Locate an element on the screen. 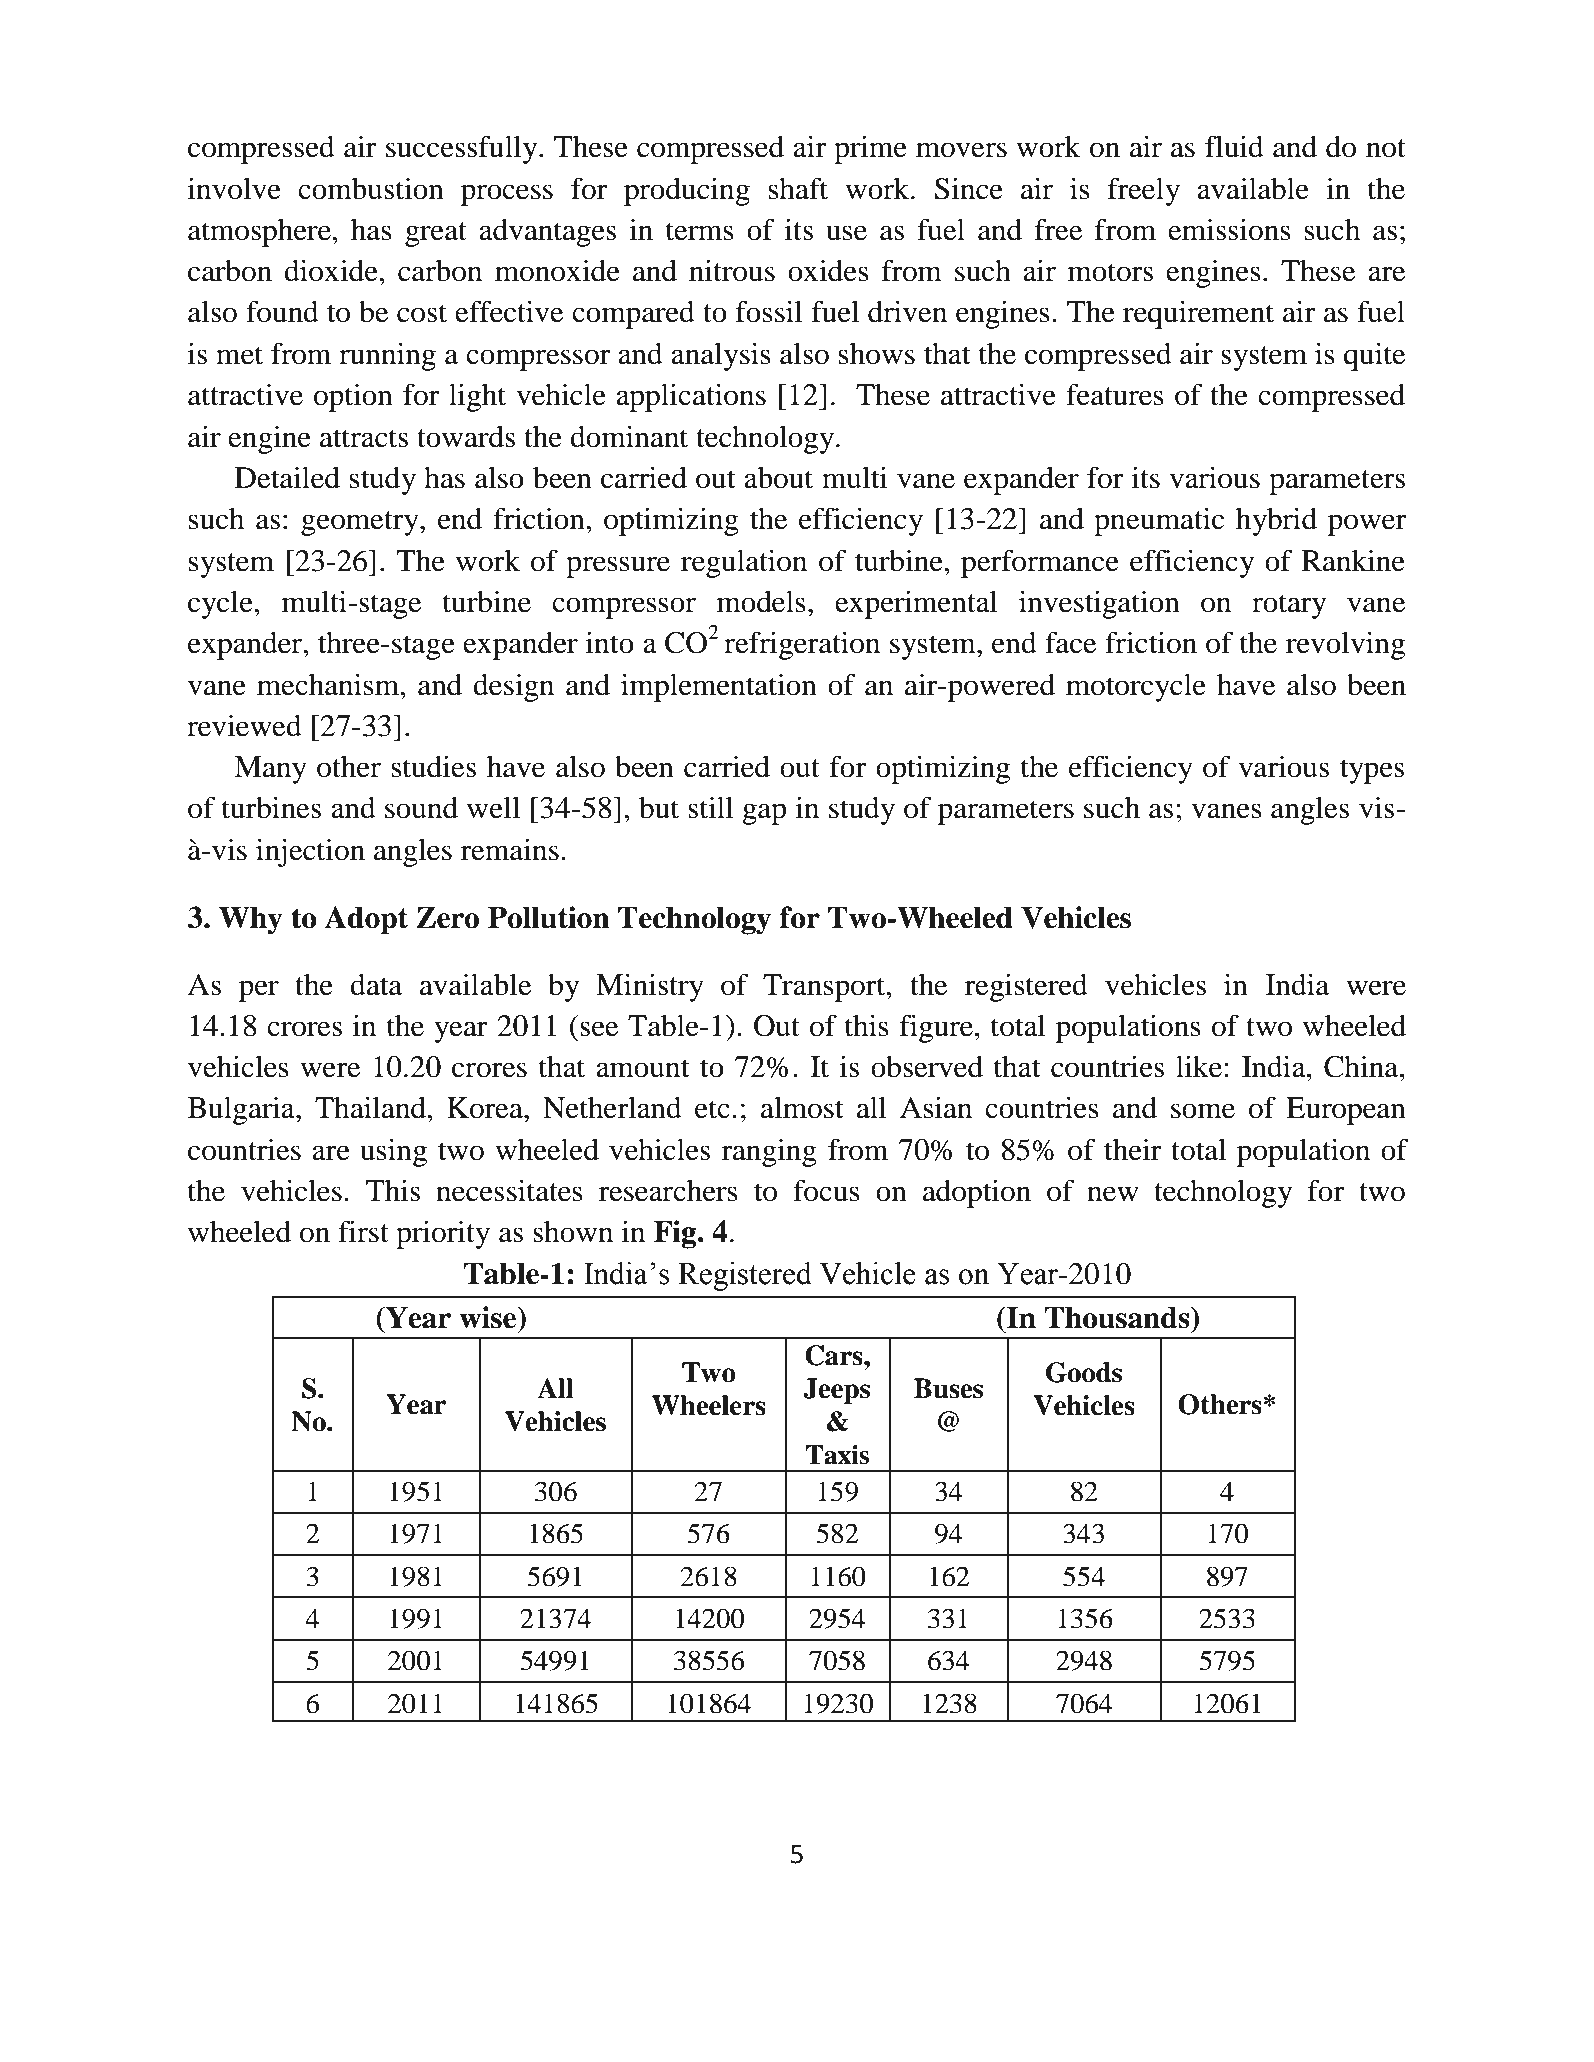 The height and width of the screenshot is (2062, 1594). rotary is located at coordinates (1289, 606).
